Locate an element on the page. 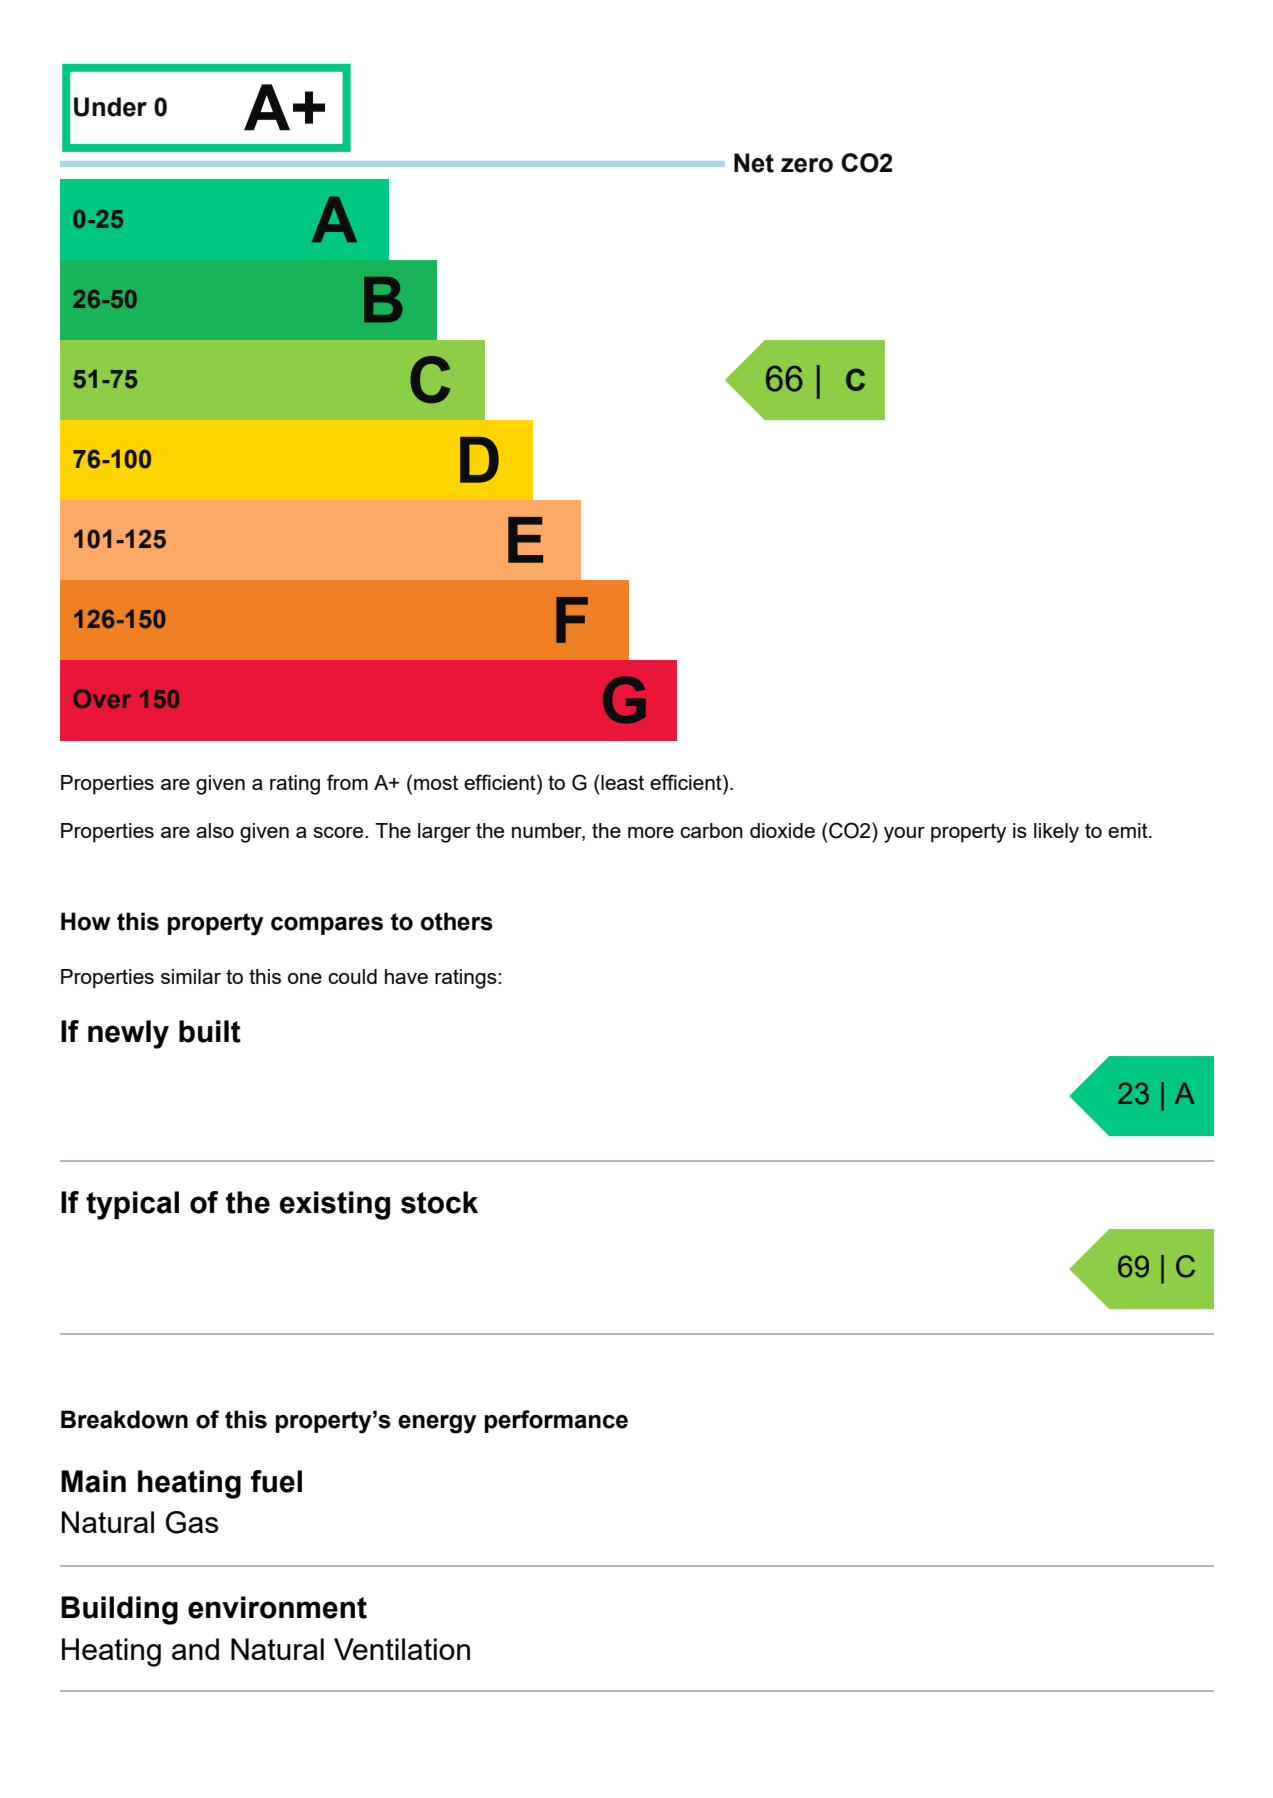  others is located at coordinates (457, 921).
